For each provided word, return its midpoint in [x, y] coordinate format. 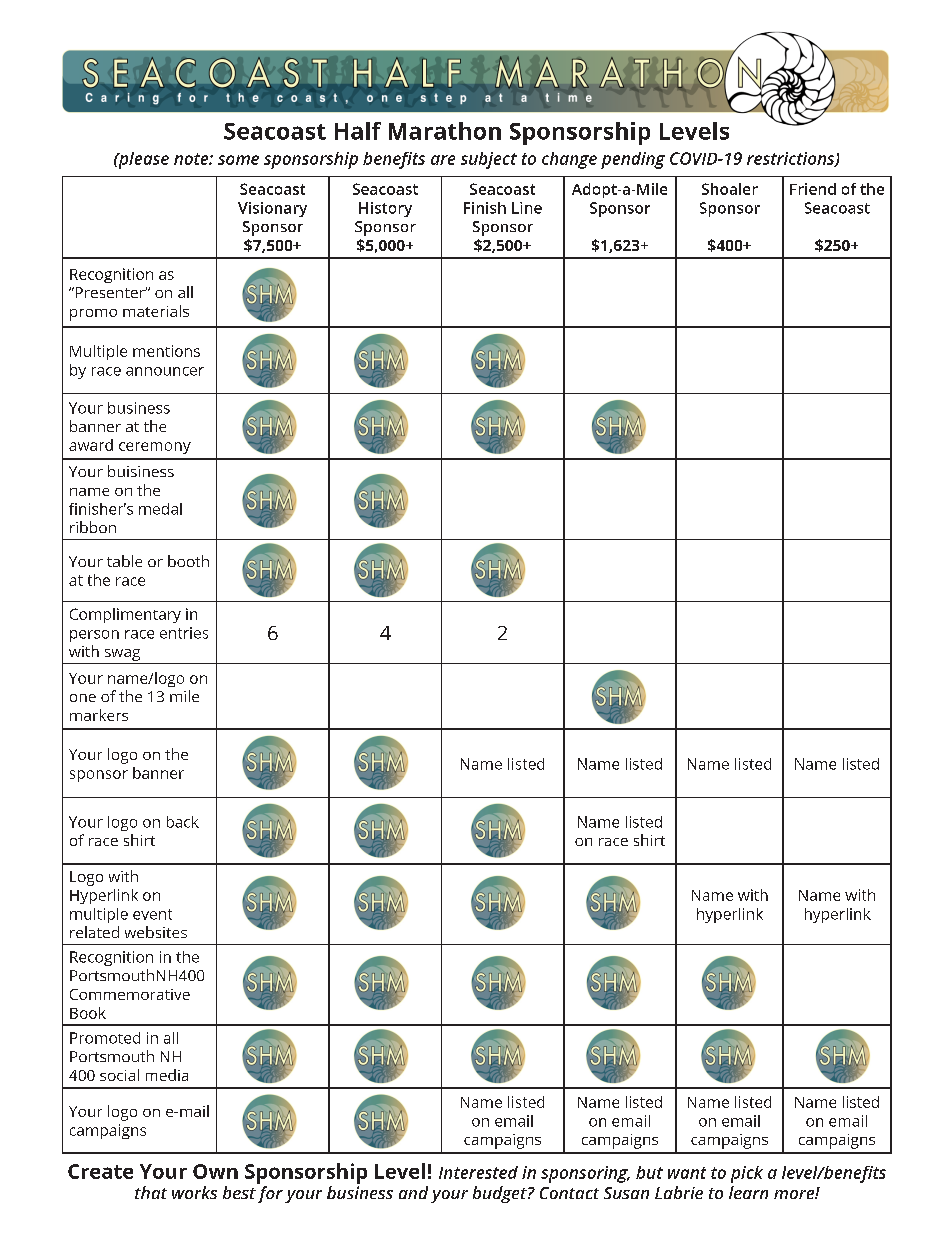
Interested [478, 1172]
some [238, 160]
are [443, 160]
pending [633, 160]
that [151, 1192]
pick [747, 1174]
